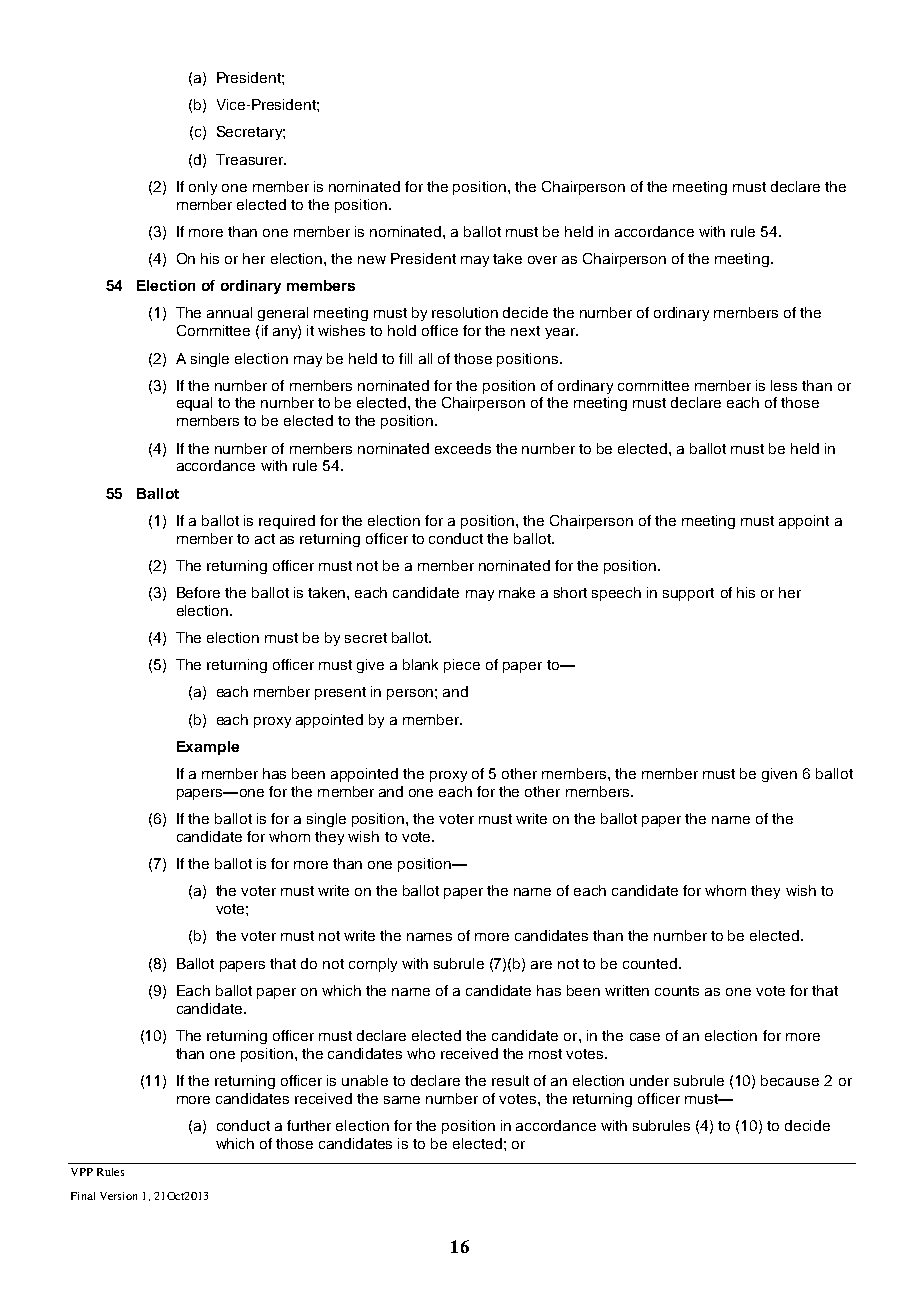  What do you see at coordinates (118, 1196) in the document?
I see `Version` at bounding box center [118, 1196].
